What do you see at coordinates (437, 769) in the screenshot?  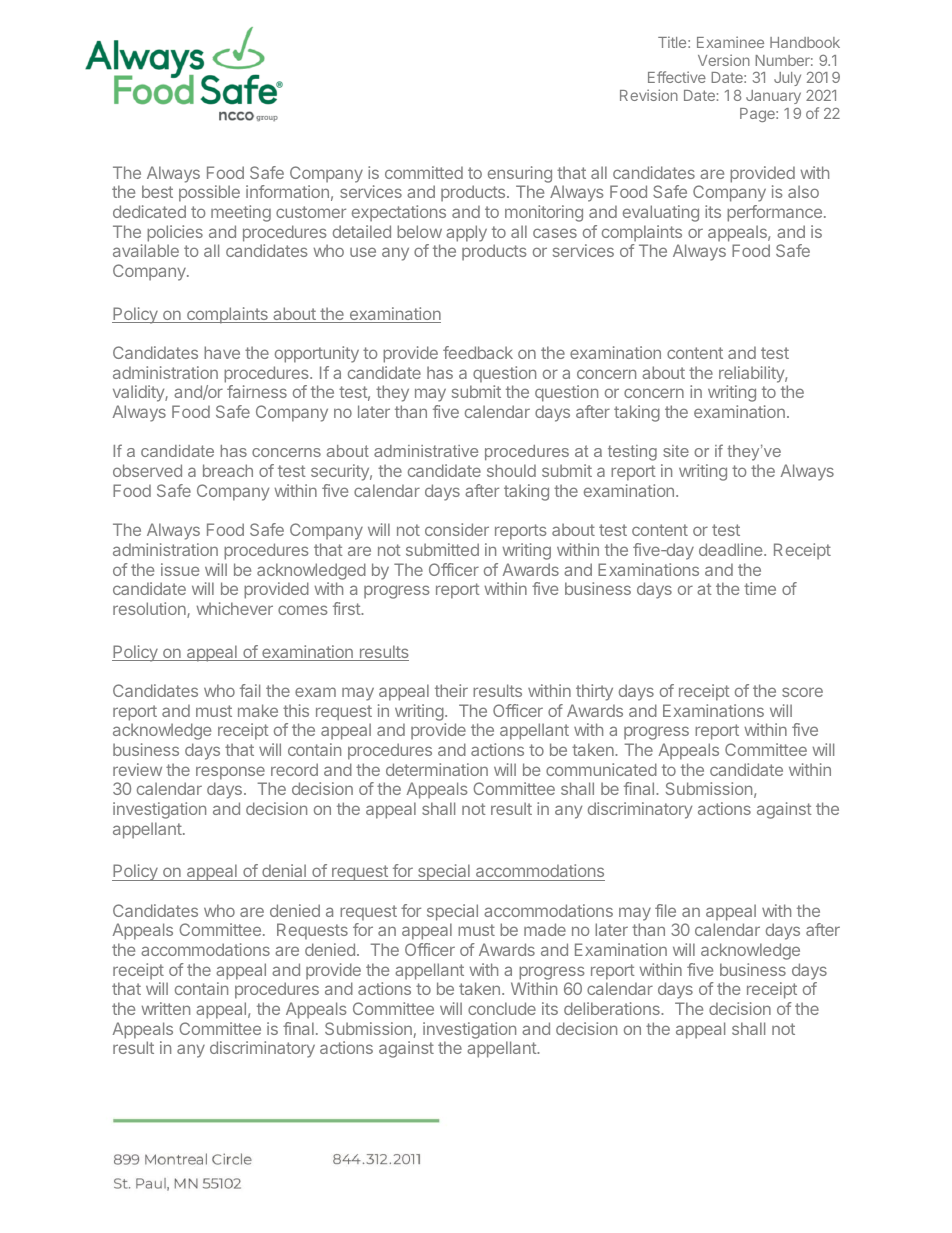 I see `determination` at bounding box center [437, 769].
